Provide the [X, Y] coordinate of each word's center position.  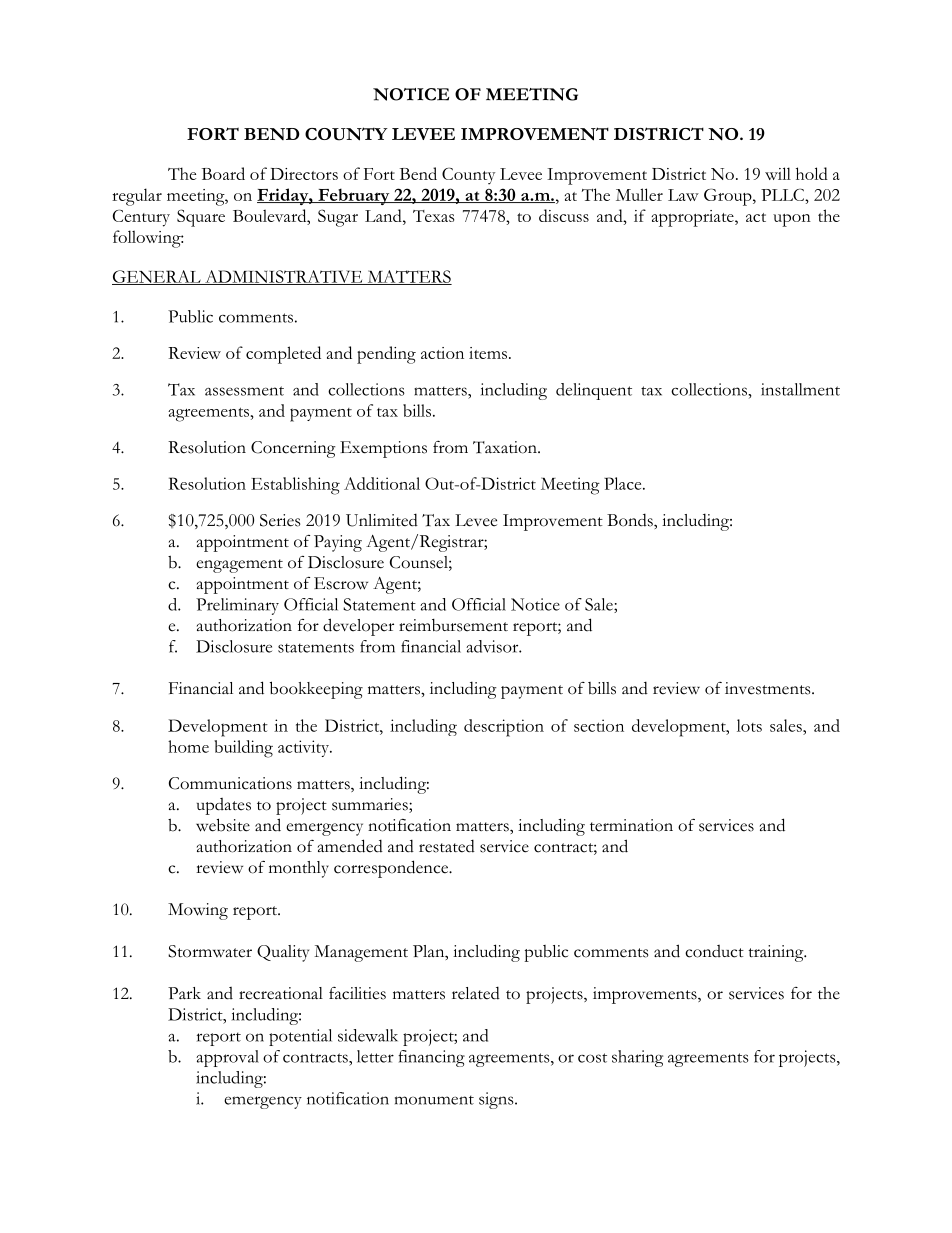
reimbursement [453, 625]
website [223, 825]
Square [201, 218]
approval [227, 1058]
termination [631, 825]
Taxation [506, 447]
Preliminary [237, 606]
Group [729, 197]
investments [769, 688]
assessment [244, 391]
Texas [433, 216]
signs [497, 1100]
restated [447, 846]
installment [800, 389]
